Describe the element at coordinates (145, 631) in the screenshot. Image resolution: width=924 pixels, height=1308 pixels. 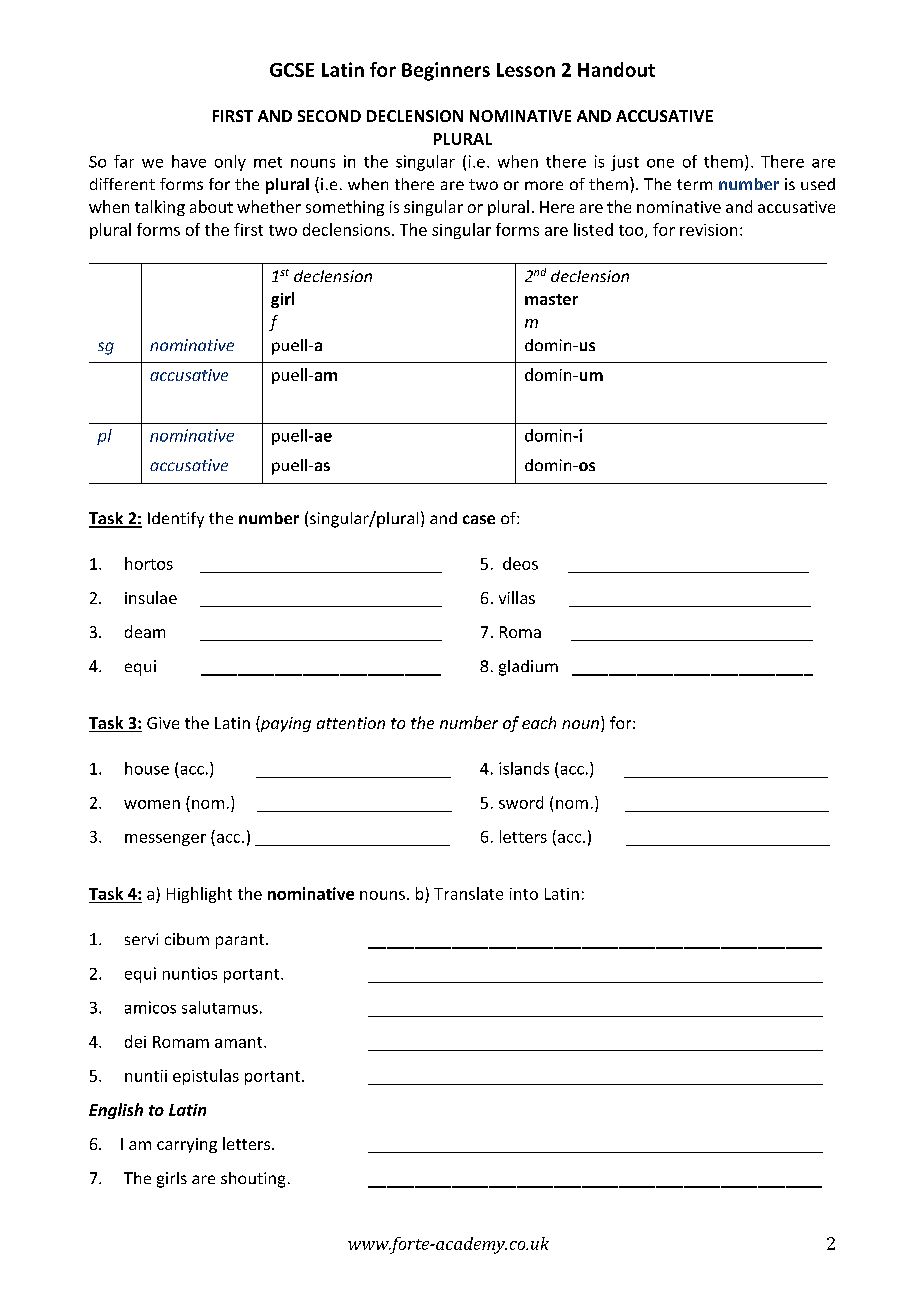
I see `deam` at that location.
